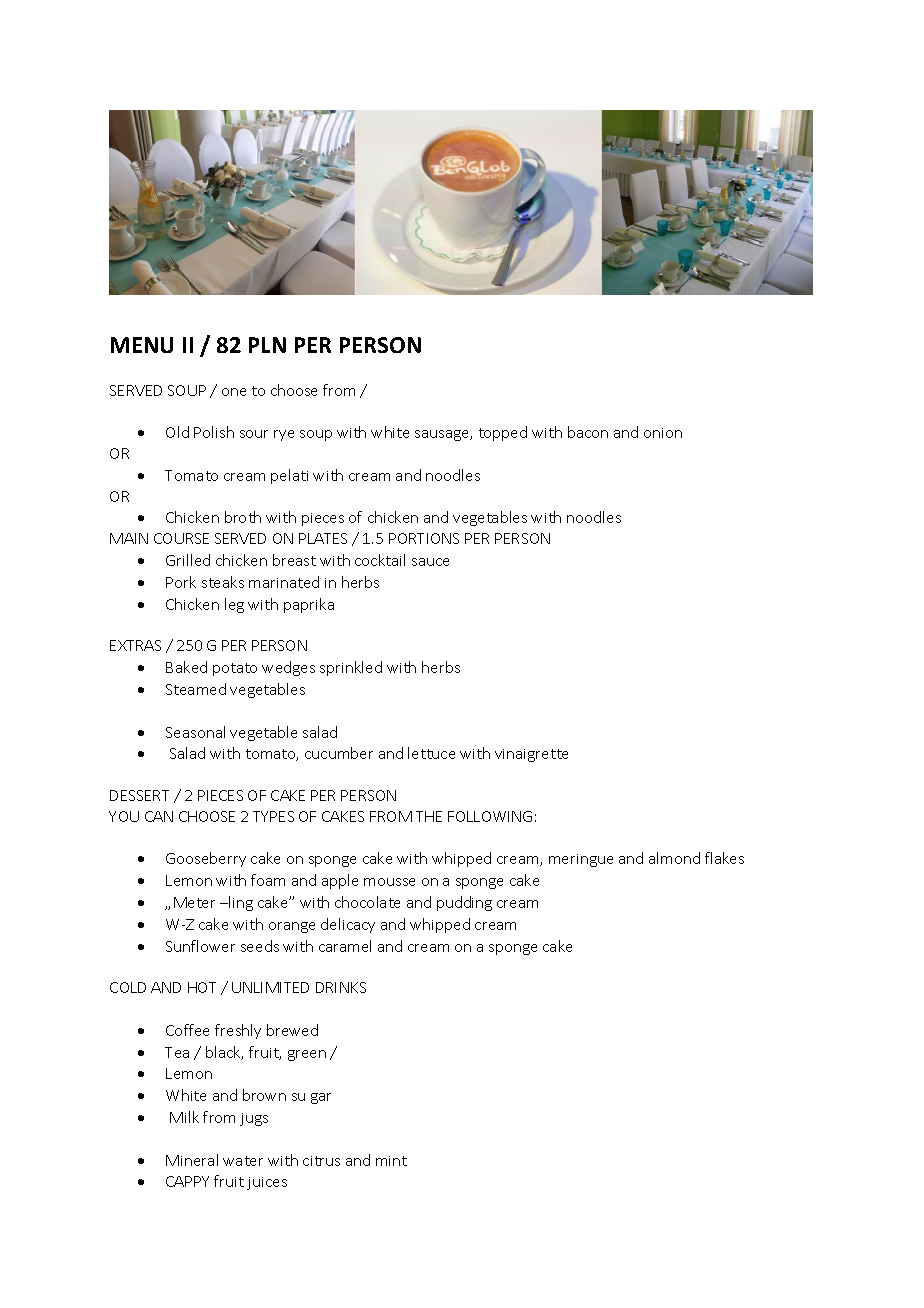 Image resolution: width=924 pixels, height=1308 pixels. What do you see at coordinates (391, 1161) in the screenshot?
I see `mint` at bounding box center [391, 1161].
